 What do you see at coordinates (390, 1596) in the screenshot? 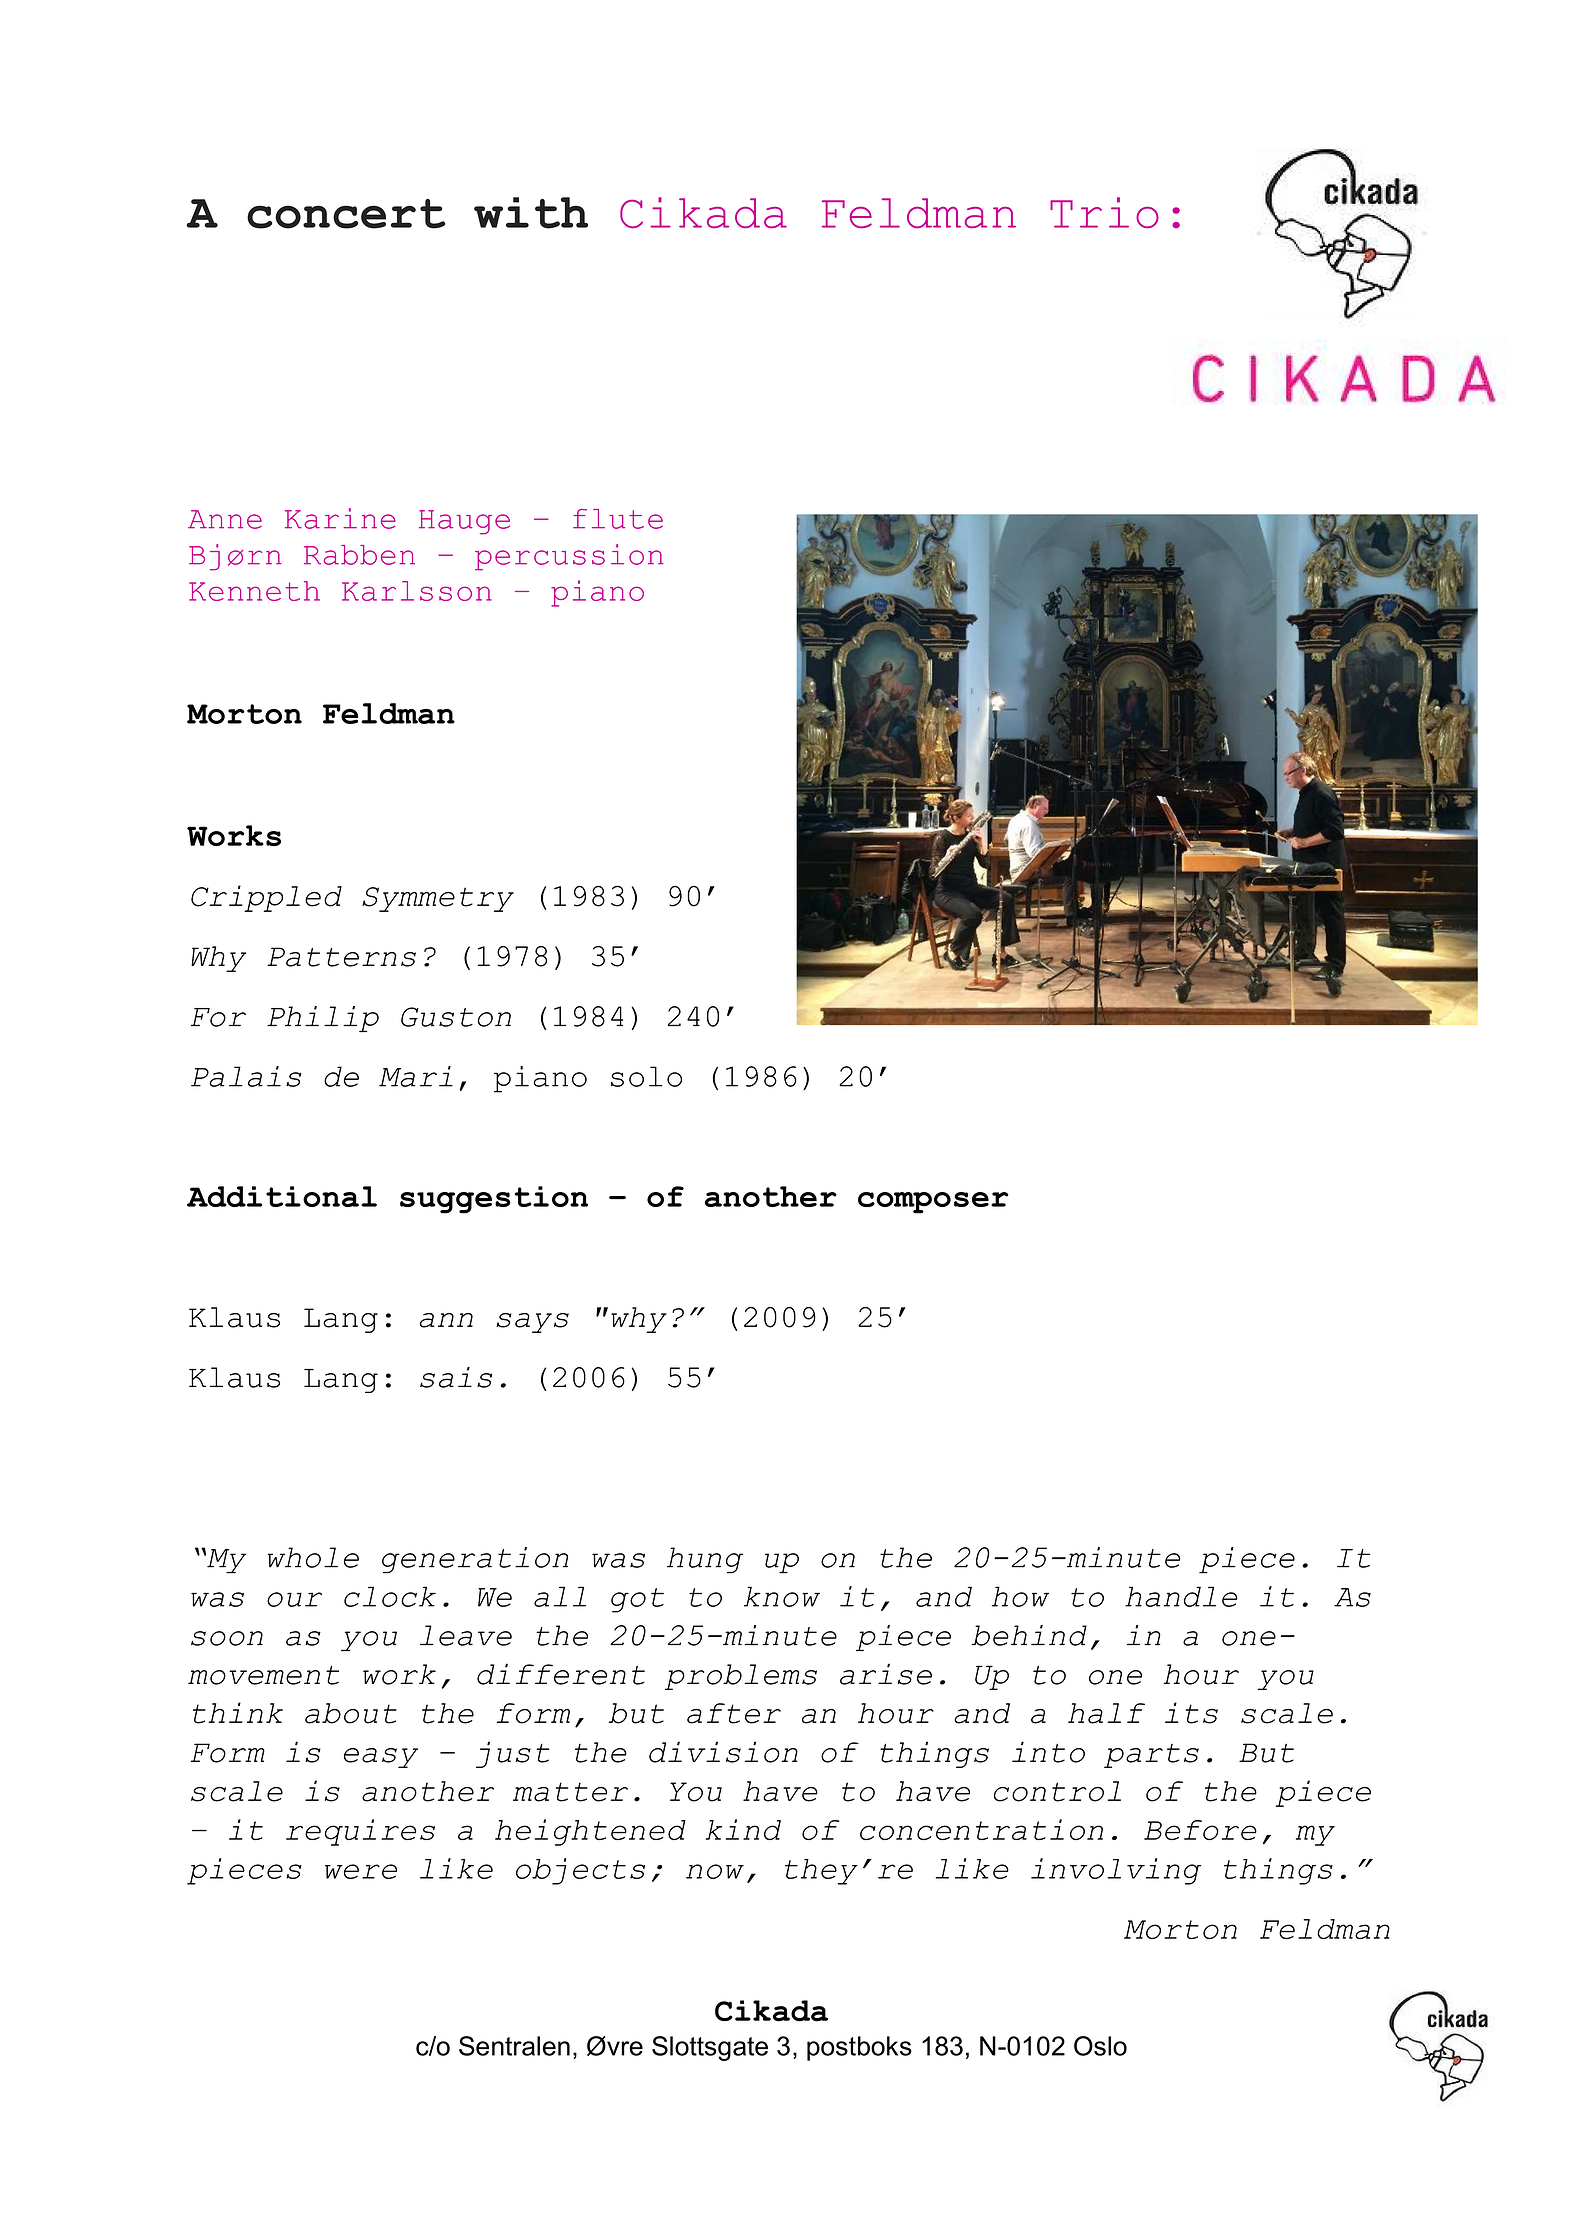
I see `clock` at bounding box center [390, 1596].
